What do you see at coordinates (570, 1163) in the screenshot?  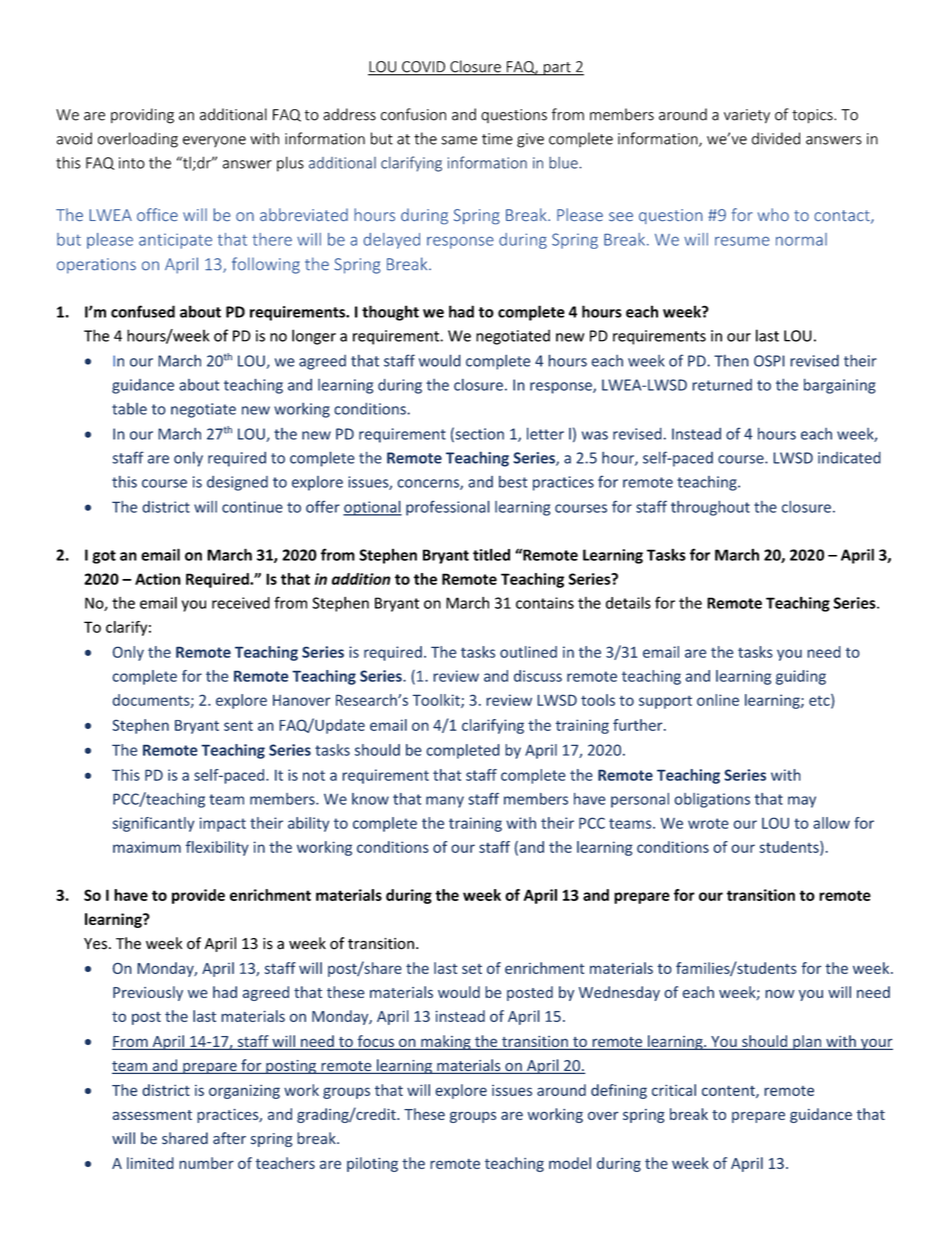 I see `model` at bounding box center [570, 1163].
